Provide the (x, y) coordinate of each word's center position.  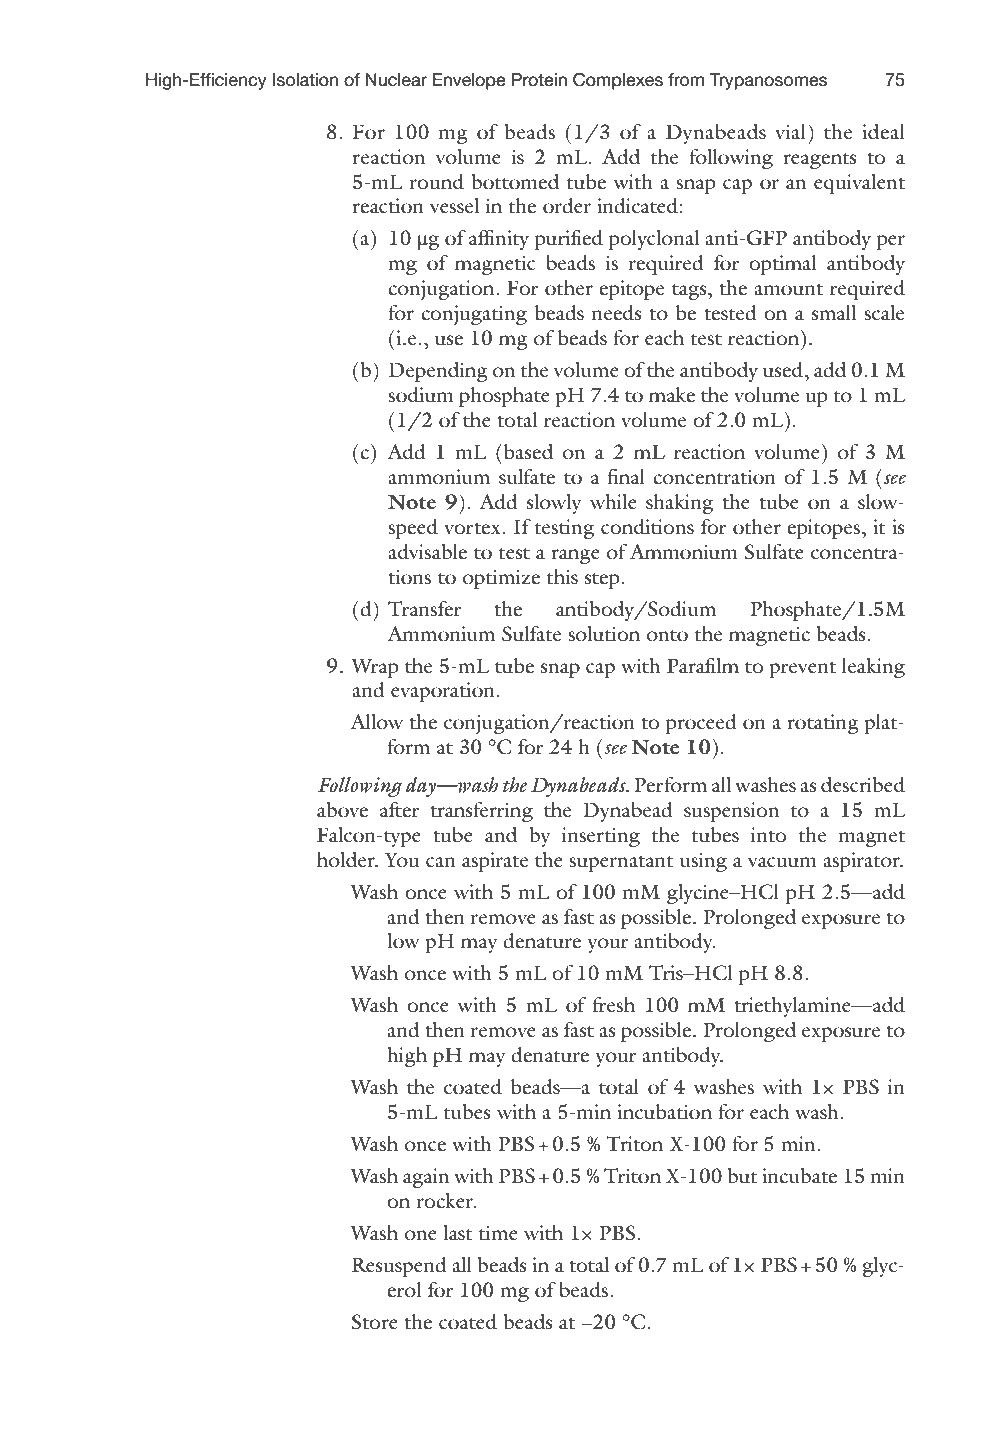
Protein (539, 80)
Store (374, 1322)
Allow (376, 721)
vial (790, 131)
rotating (823, 724)
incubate (799, 1175)
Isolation (305, 80)
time (498, 1232)
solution (604, 633)
